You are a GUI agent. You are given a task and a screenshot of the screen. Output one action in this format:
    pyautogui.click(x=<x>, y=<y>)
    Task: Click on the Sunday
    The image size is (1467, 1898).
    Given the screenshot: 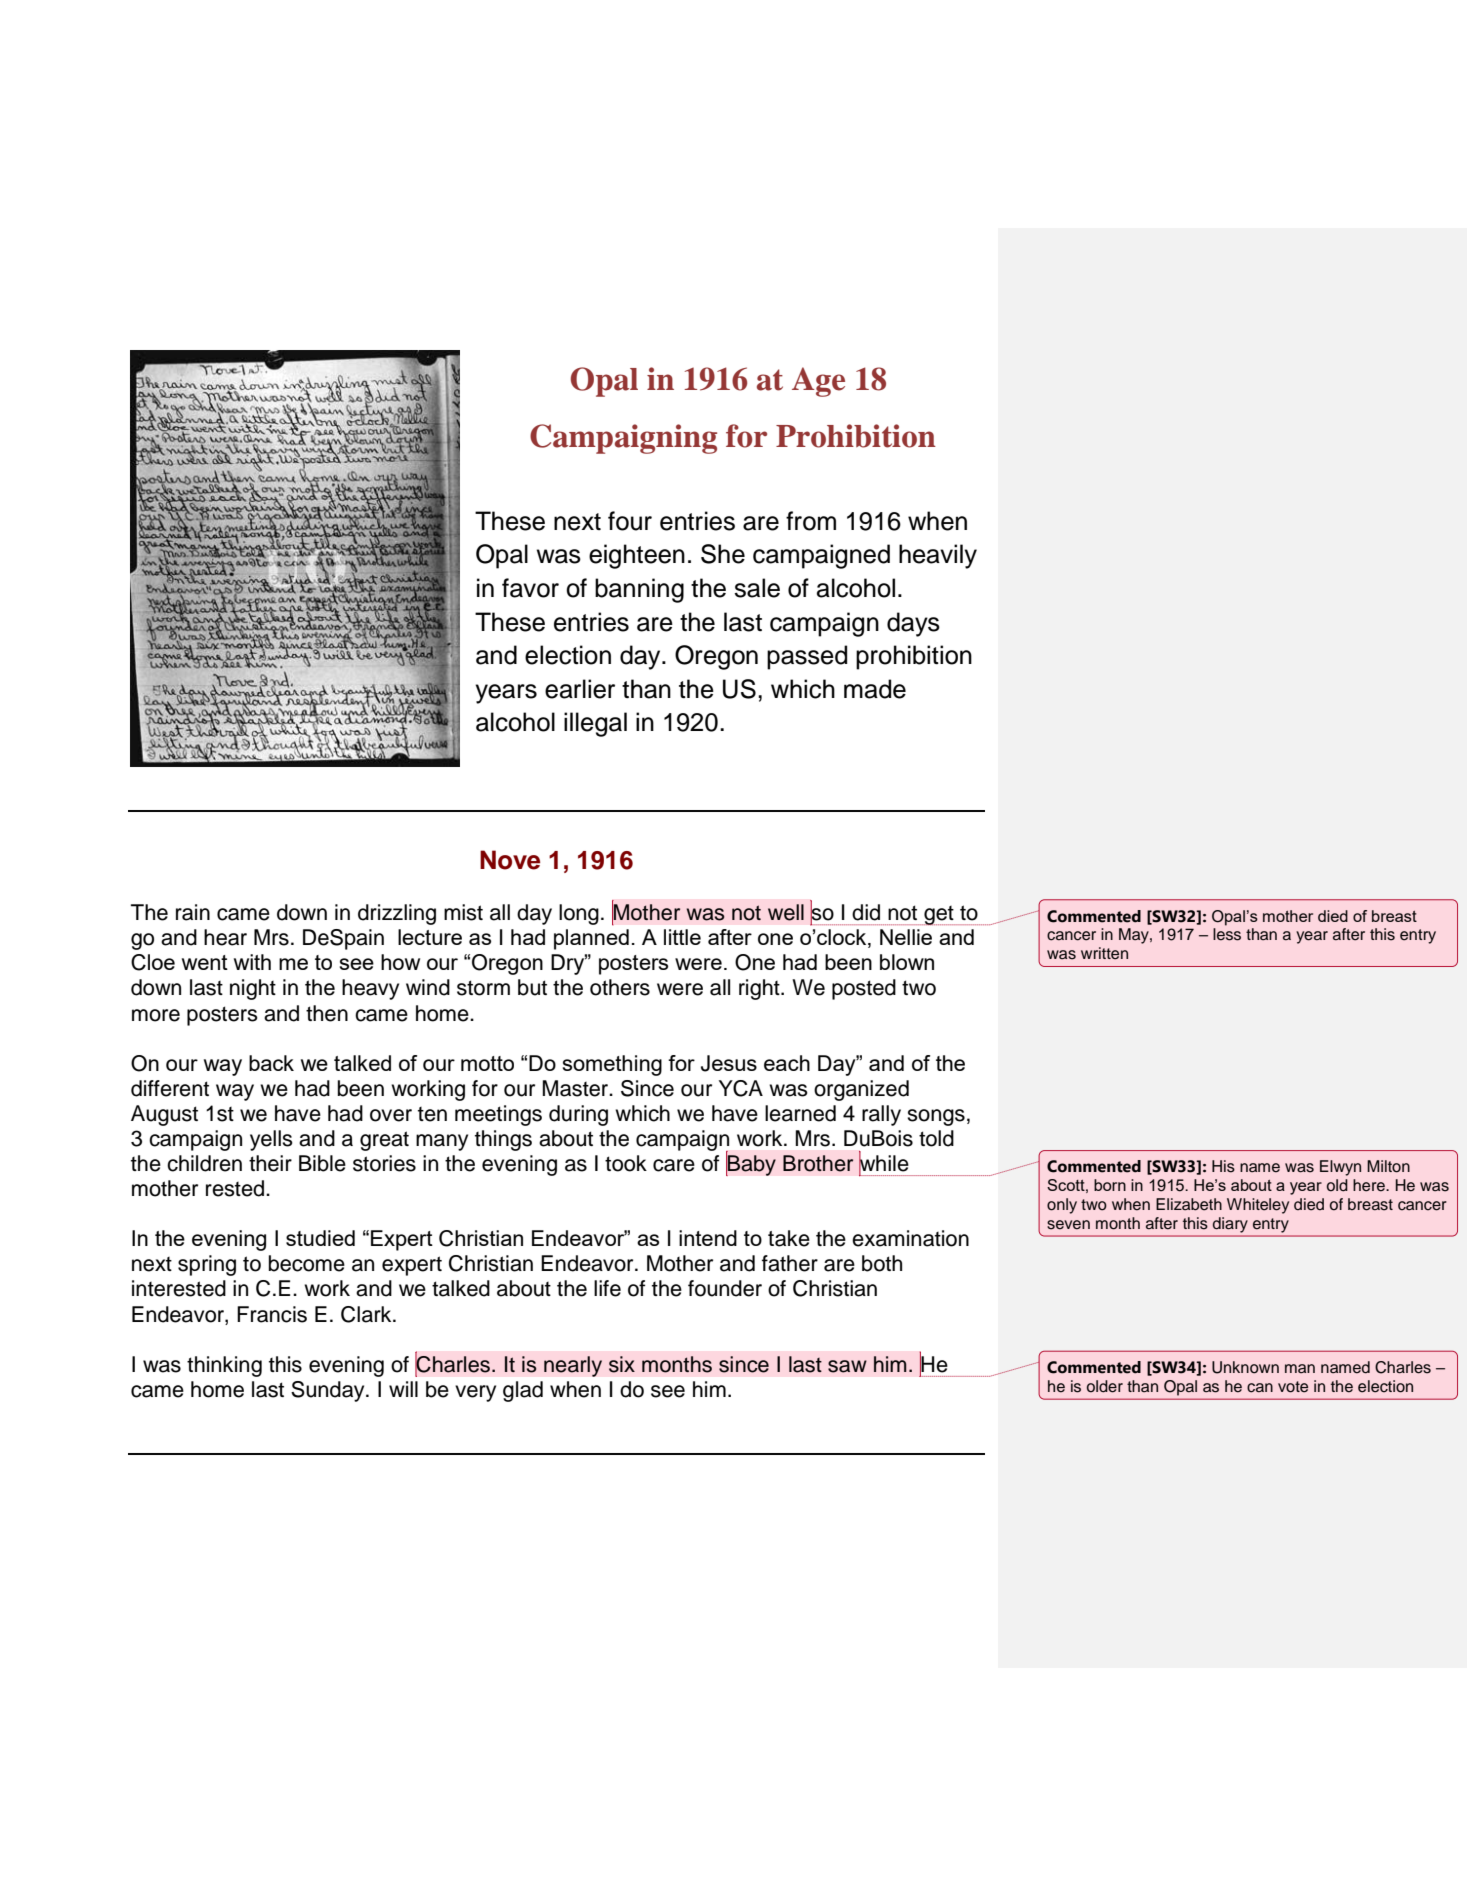 What is the action you would take?
    pyautogui.click(x=329, y=1391)
